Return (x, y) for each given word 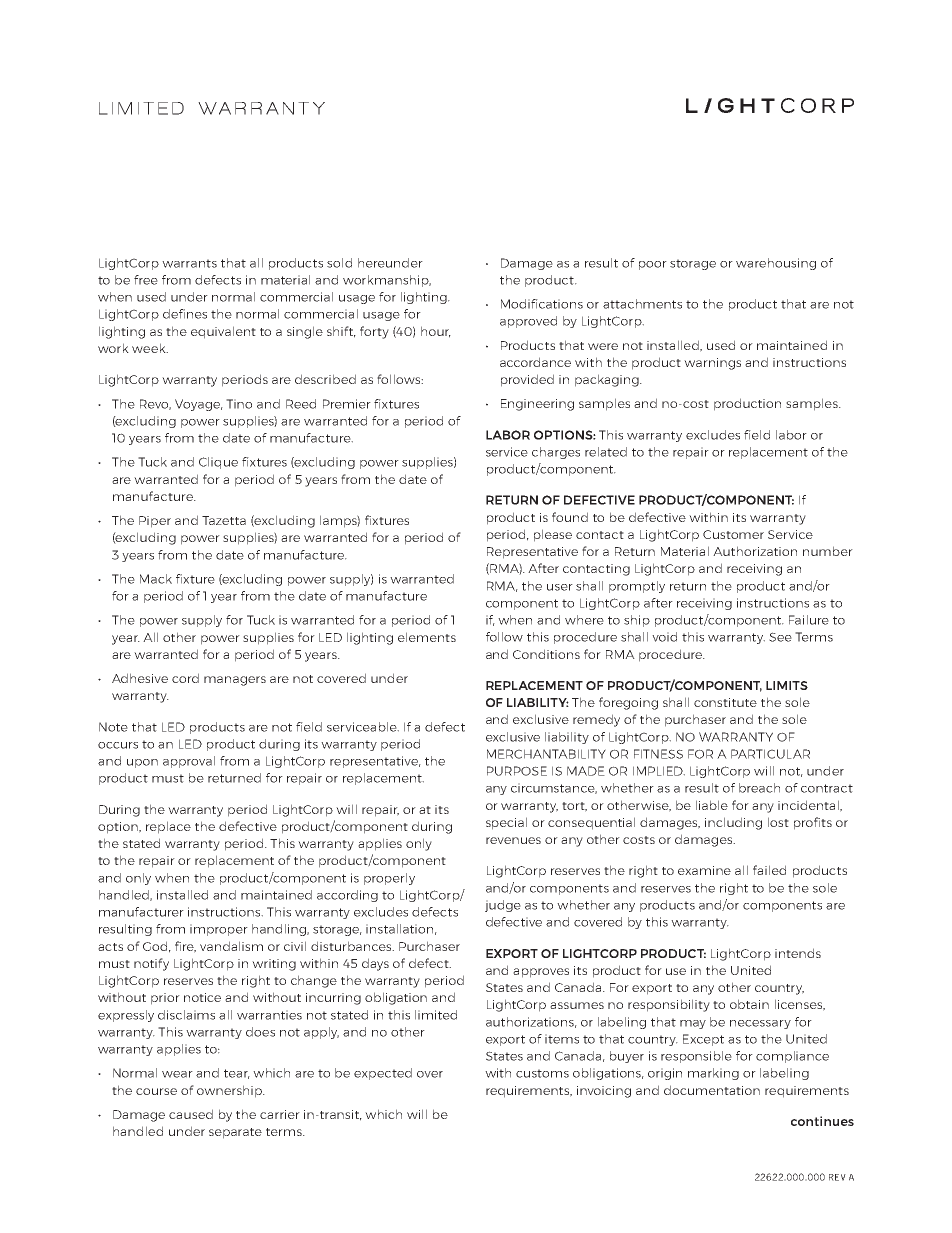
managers (235, 681)
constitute (725, 702)
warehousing (776, 264)
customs (542, 1073)
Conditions (546, 654)
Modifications (542, 304)
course (156, 1091)
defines (185, 314)
